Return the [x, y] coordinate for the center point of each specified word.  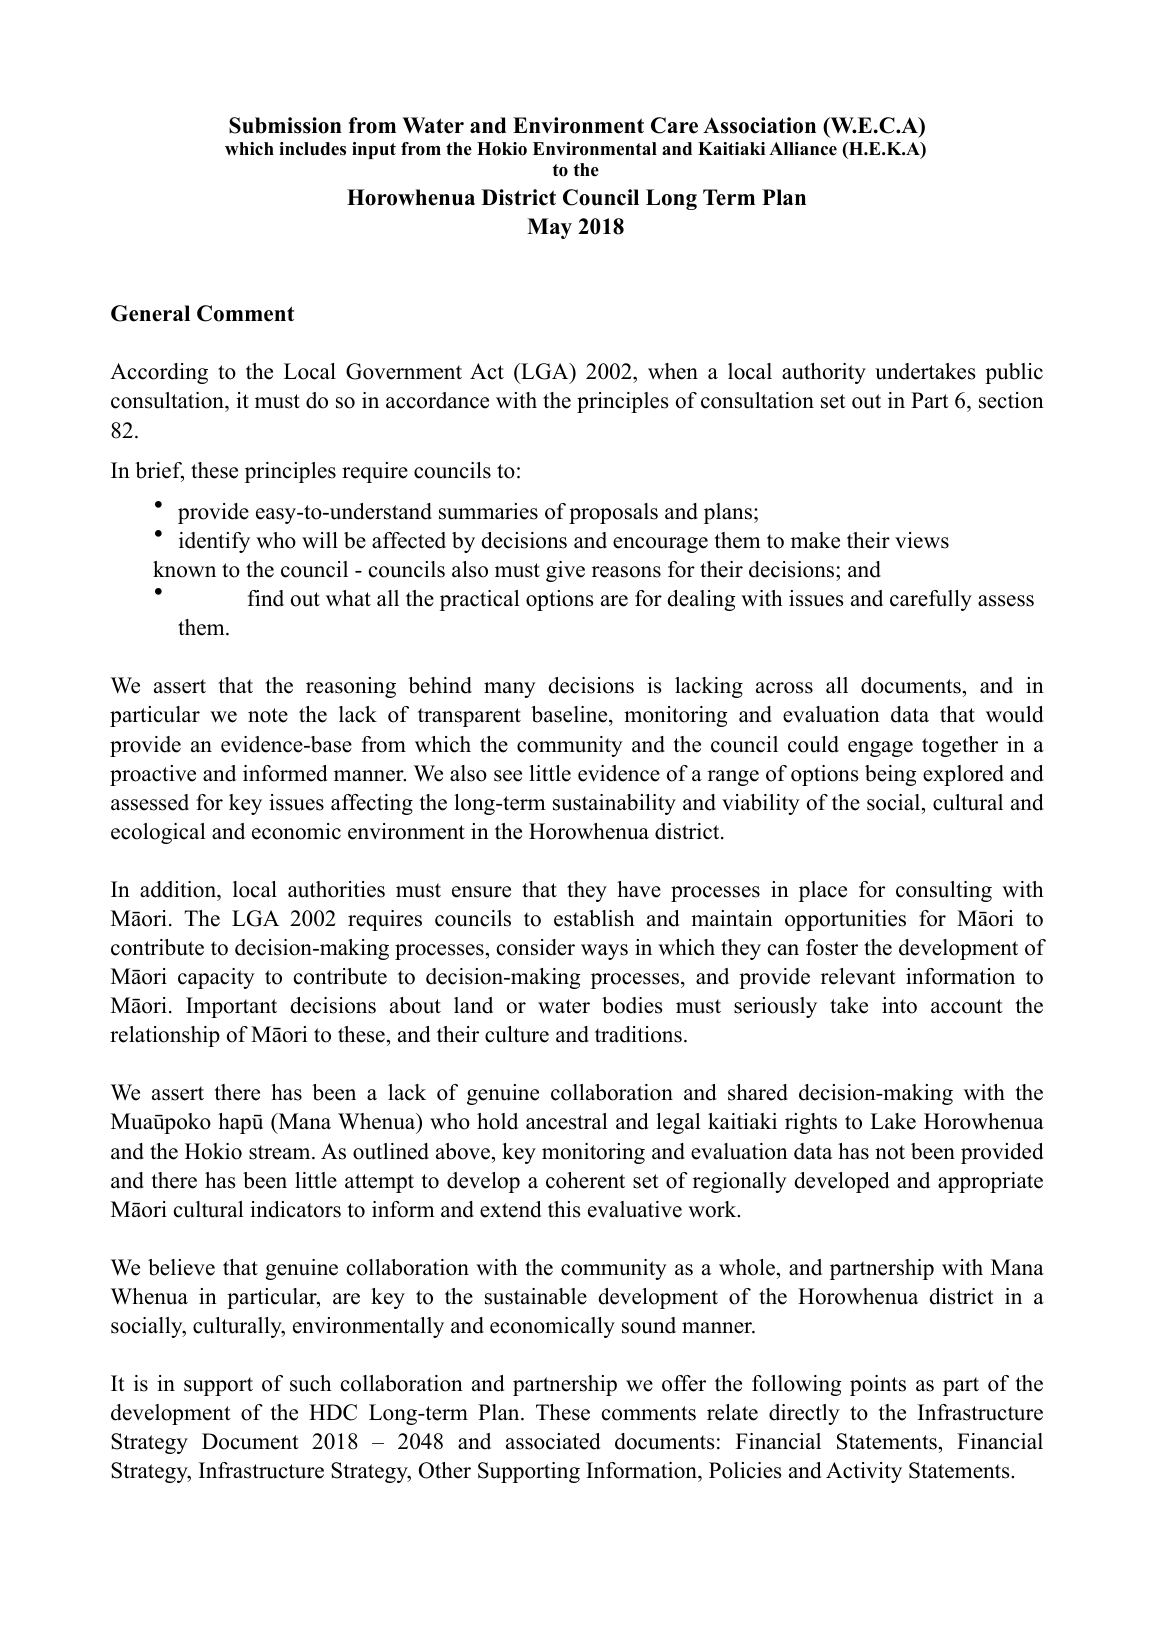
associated [553, 1441]
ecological [158, 833]
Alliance [803, 149]
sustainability [614, 804]
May [549, 228]
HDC [333, 1412]
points [878, 1385]
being [890, 775]
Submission [285, 125]
